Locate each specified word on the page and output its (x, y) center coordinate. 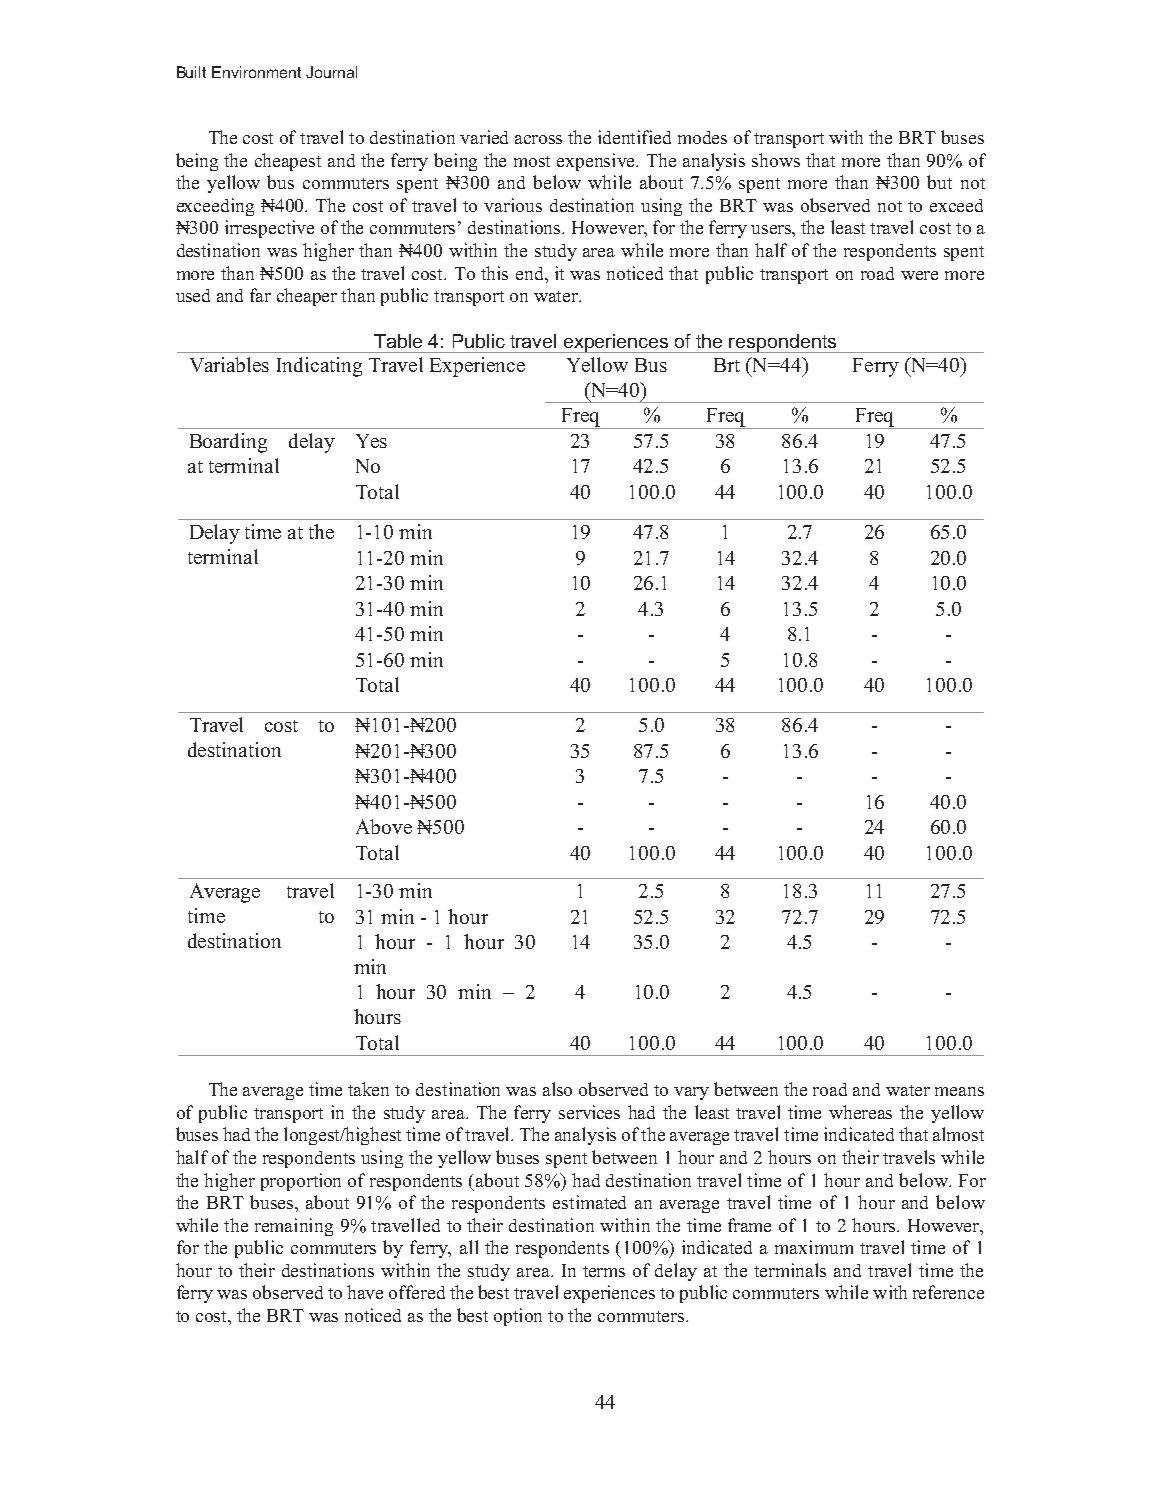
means (959, 1091)
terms (604, 1271)
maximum (814, 1247)
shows (776, 160)
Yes (371, 441)
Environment (256, 72)
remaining (294, 1227)
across (538, 139)
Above (384, 826)
